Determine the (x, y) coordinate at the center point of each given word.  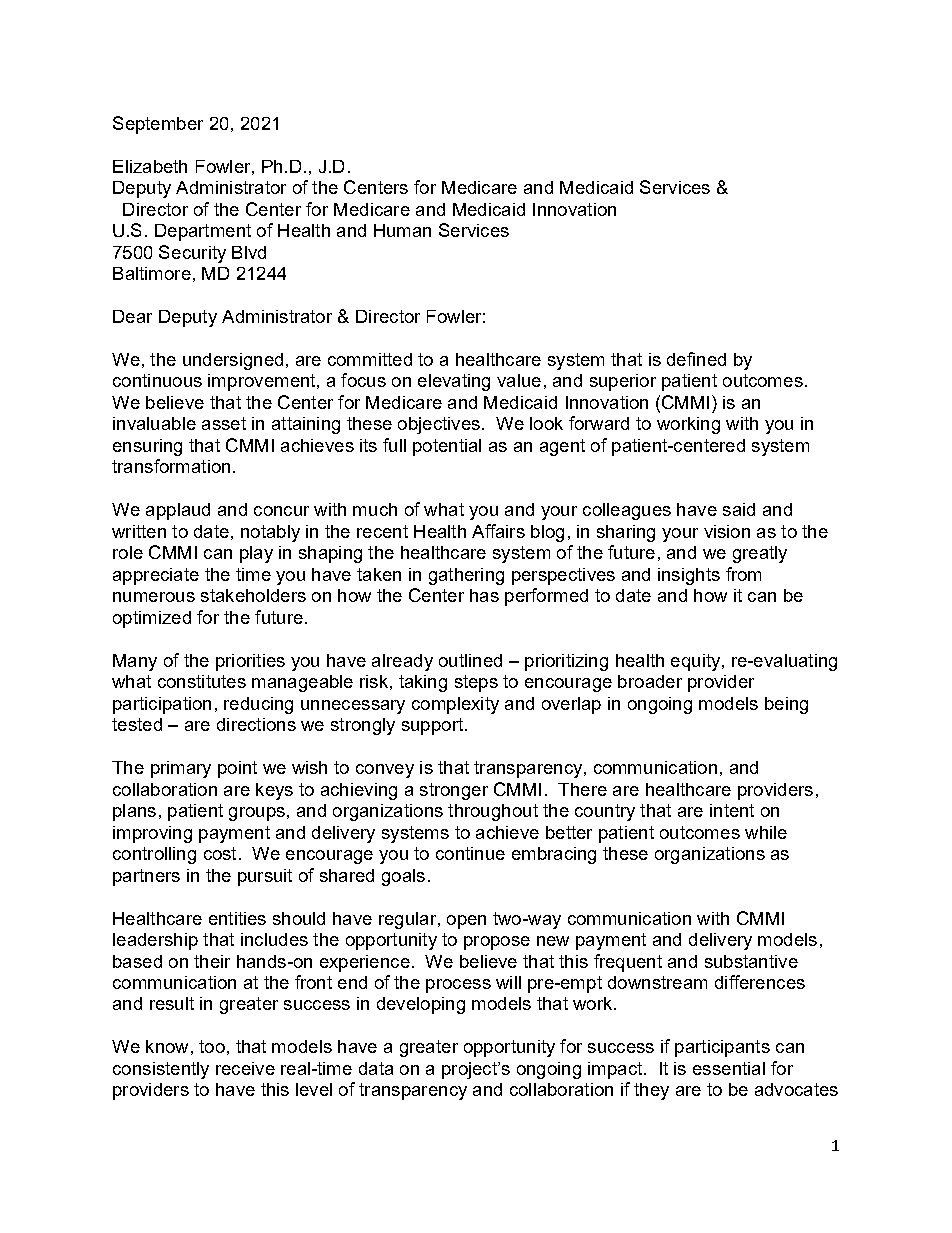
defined (696, 359)
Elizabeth (150, 166)
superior (623, 382)
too (212, 1046)
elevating (454, 382)
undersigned (233, 361)
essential (729, 1068)
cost (220, 853)
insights (689, 576)
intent (732, 810)
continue (470, 853)
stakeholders (253, 595)
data (376, 1068)
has (484, 595)
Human (402, 230)
